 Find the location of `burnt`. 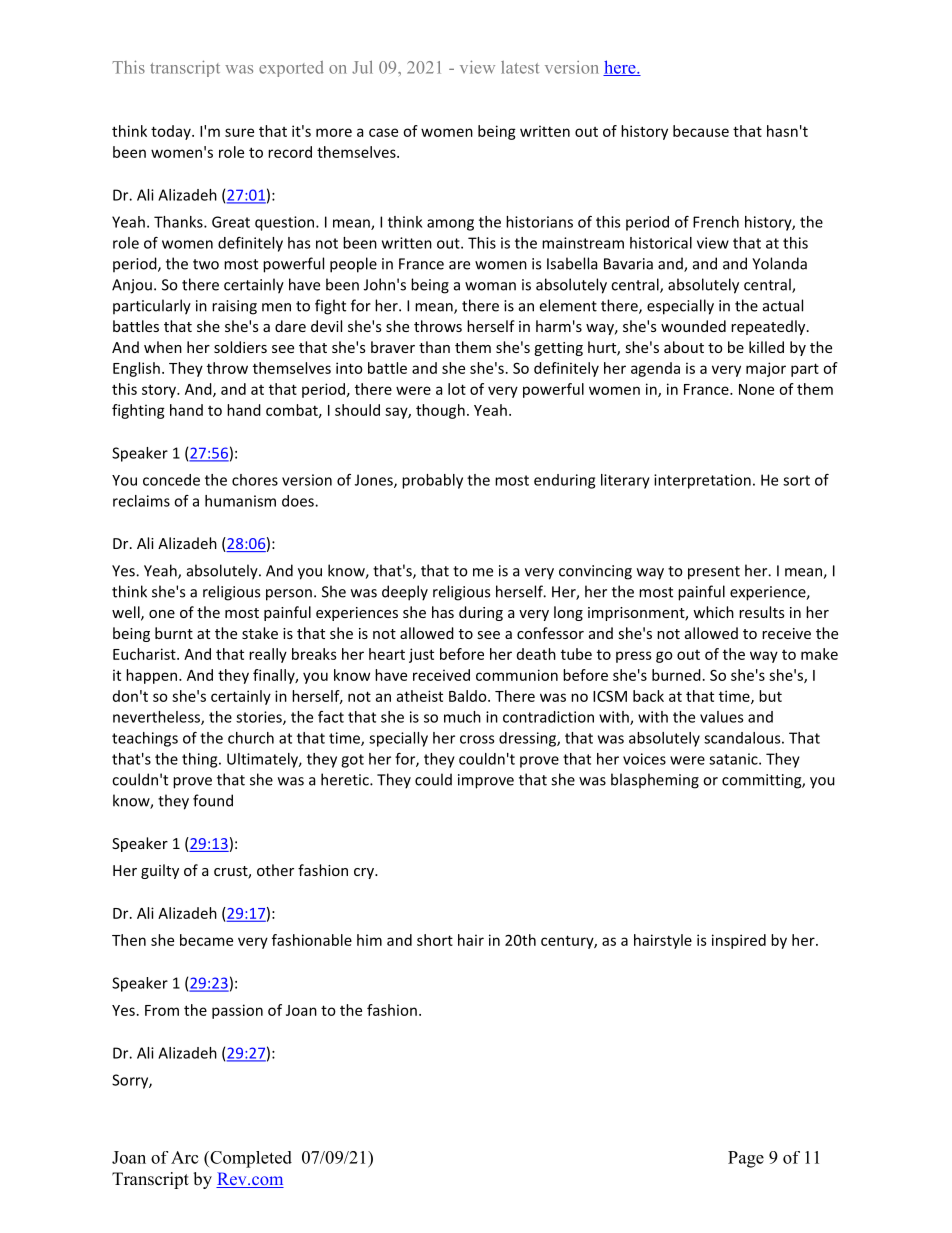

burnt is located at coordinates (174, 633).
